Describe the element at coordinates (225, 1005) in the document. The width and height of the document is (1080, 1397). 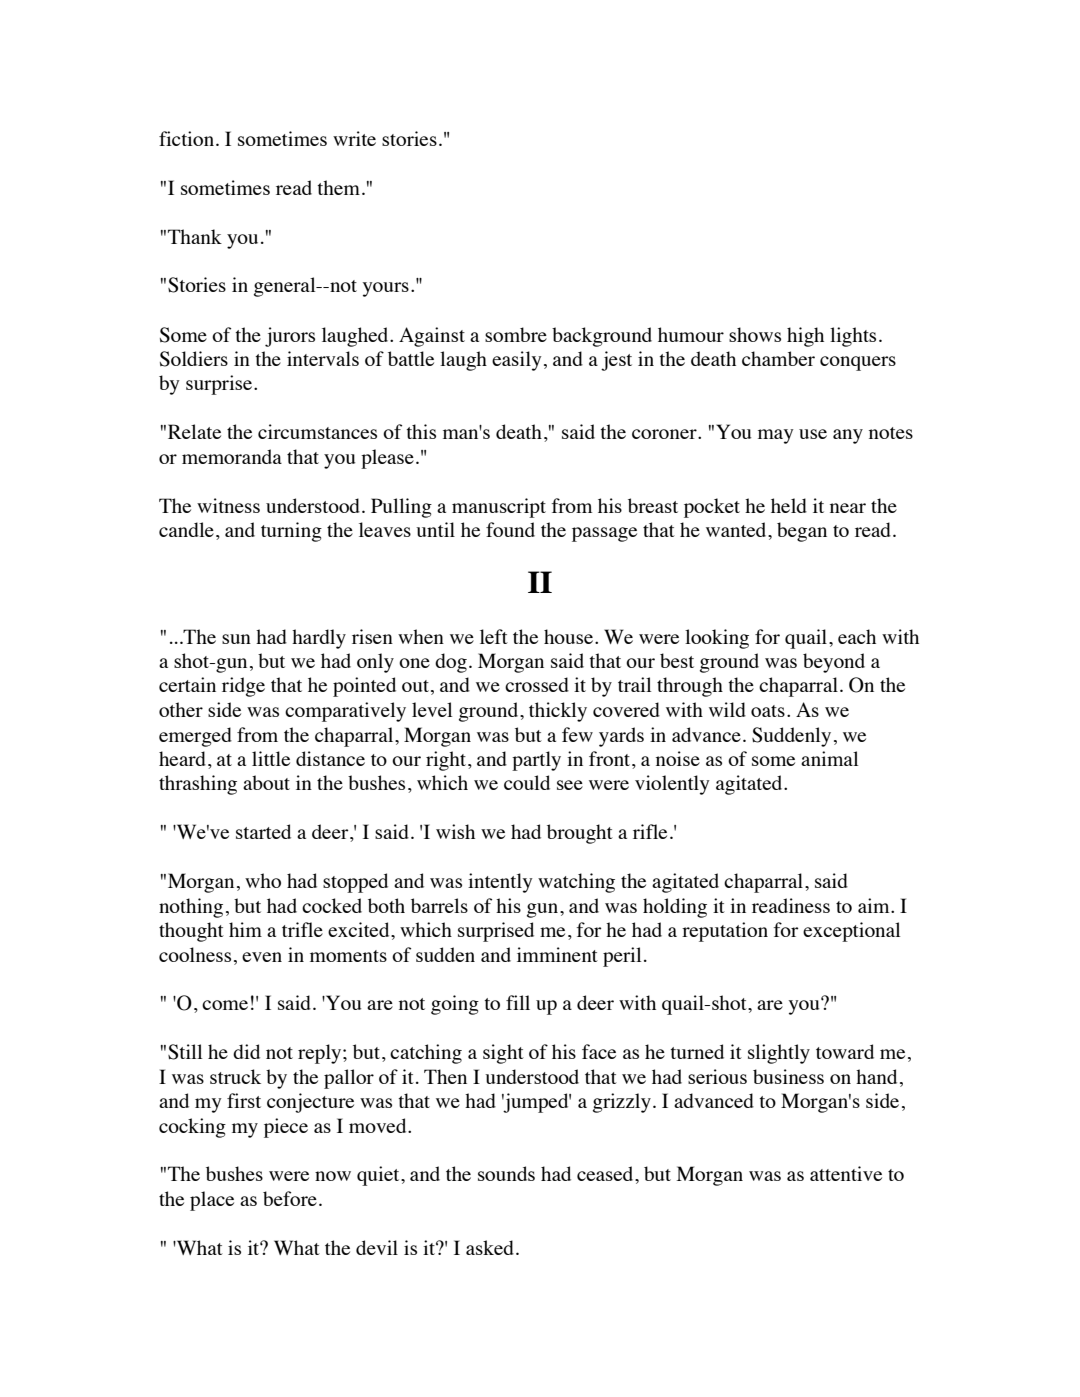
I see `come` at that location.
